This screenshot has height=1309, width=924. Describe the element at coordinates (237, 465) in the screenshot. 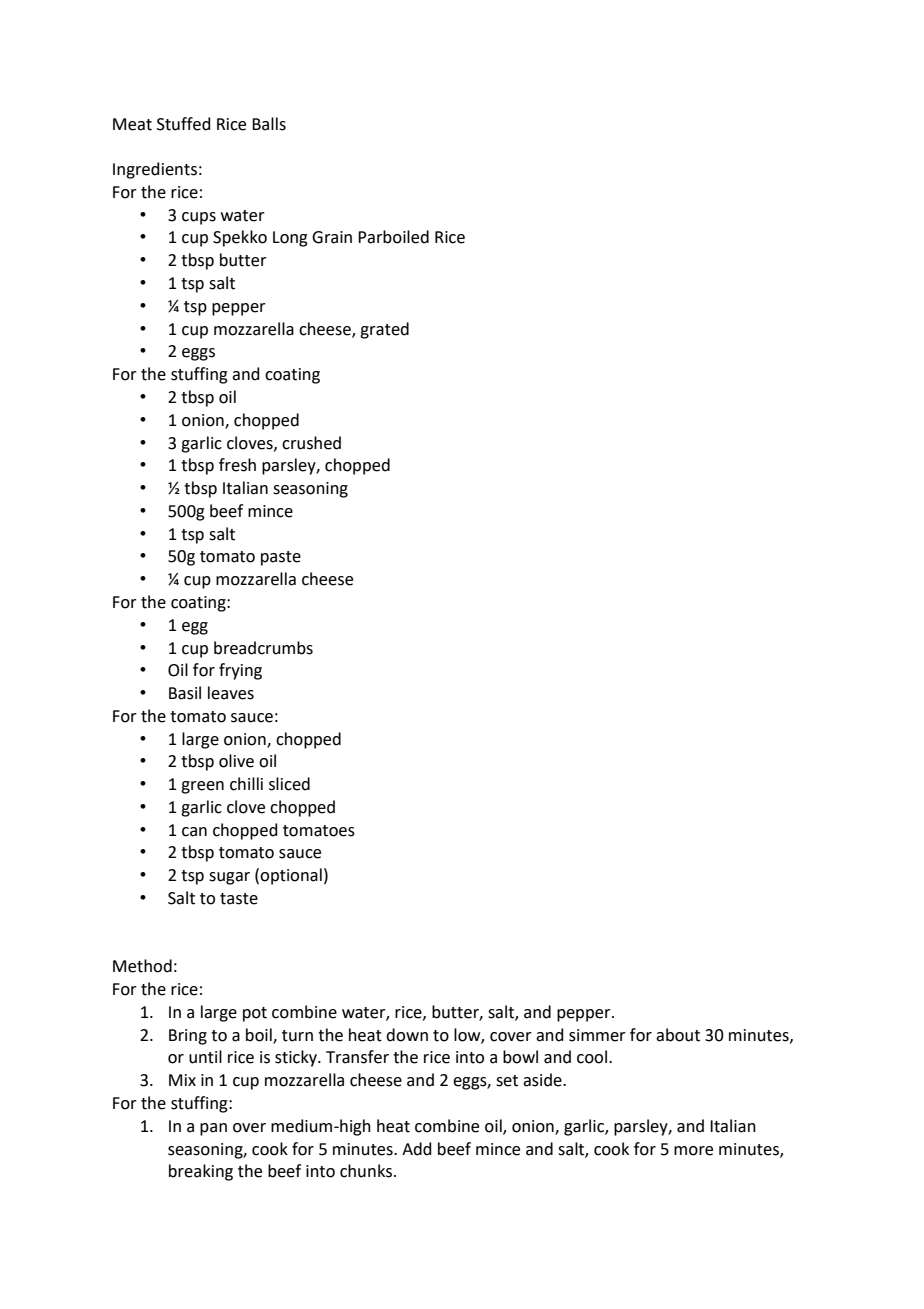

I see `fresh` at that location.
